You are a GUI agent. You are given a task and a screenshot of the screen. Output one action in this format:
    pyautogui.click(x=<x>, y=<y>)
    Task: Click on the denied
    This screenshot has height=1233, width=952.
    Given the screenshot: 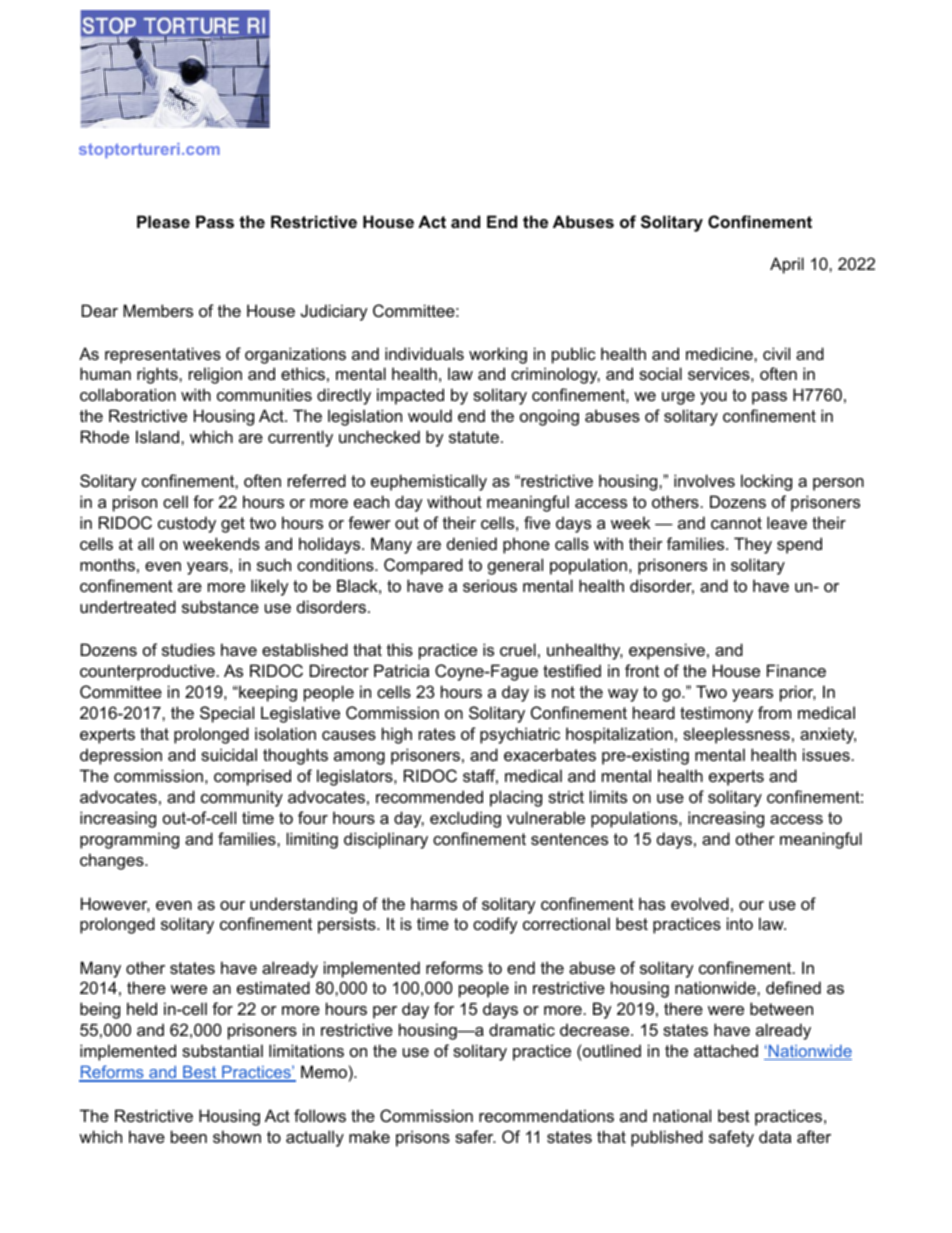 What is the action you would take?
    pyautogui.click(x=472, y=543)
